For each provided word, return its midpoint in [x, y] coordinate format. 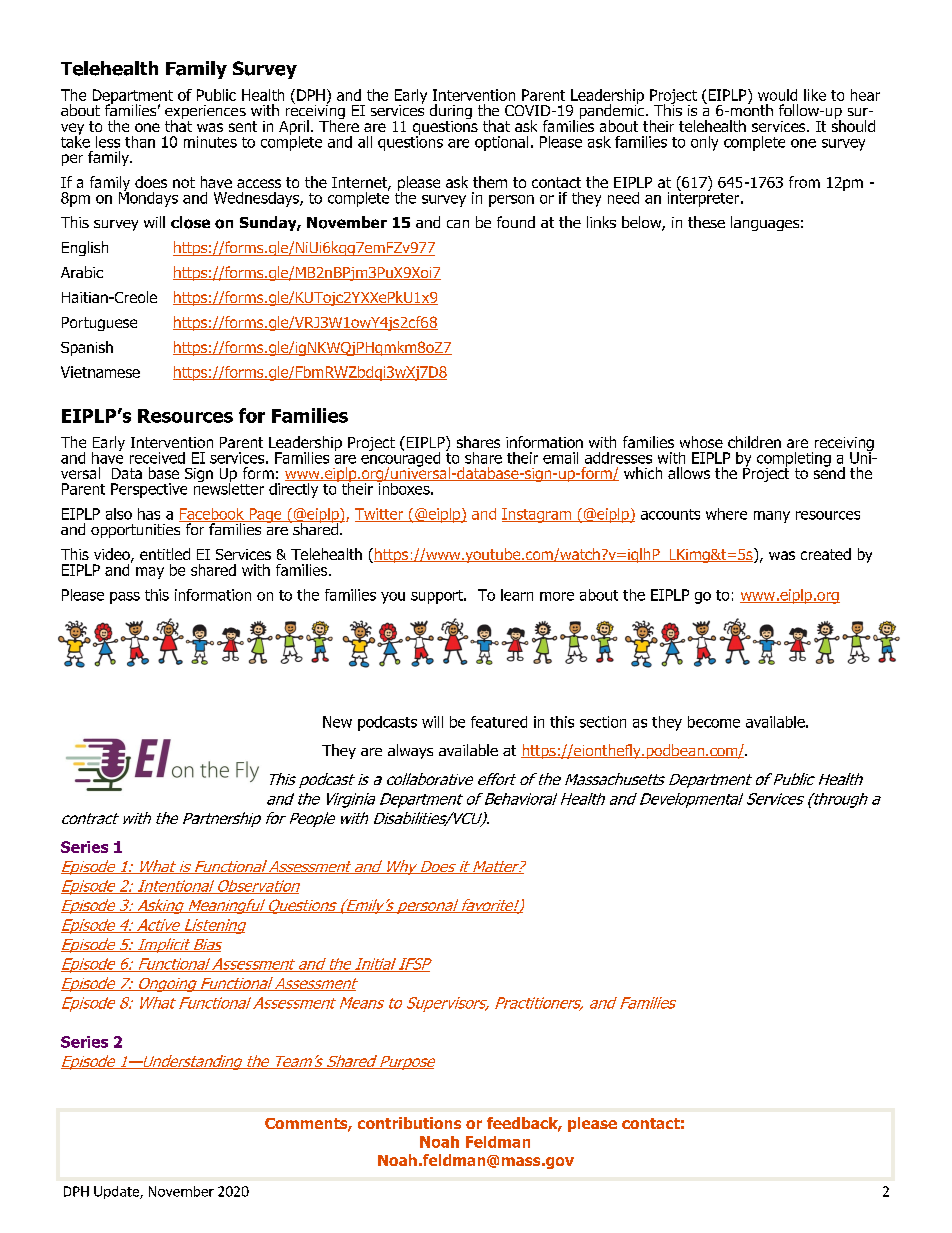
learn [517, 595]
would [777, 95]
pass [125, 598]
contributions [409, 1123]
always [410, 751]
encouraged [400, 459]
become [714, 722]
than [140, 142]
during [451, 113]
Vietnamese [100, 372]
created [826, 554]
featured [499, 722]
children [754, 442]
